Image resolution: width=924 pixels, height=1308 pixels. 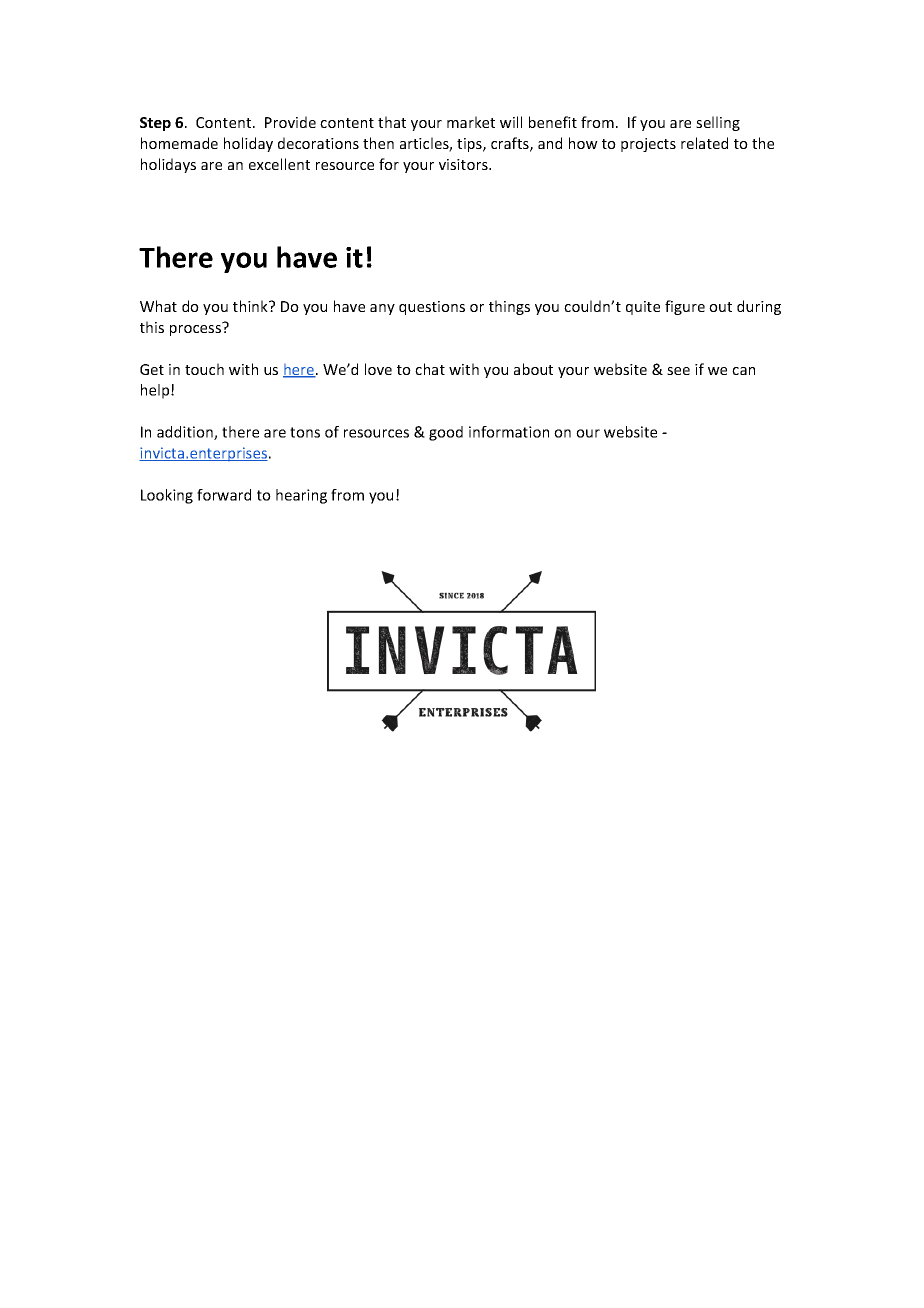 What do you see at coordinates (279, 164) in the image?
I see `excellent` at bounding box center [279, 164].
